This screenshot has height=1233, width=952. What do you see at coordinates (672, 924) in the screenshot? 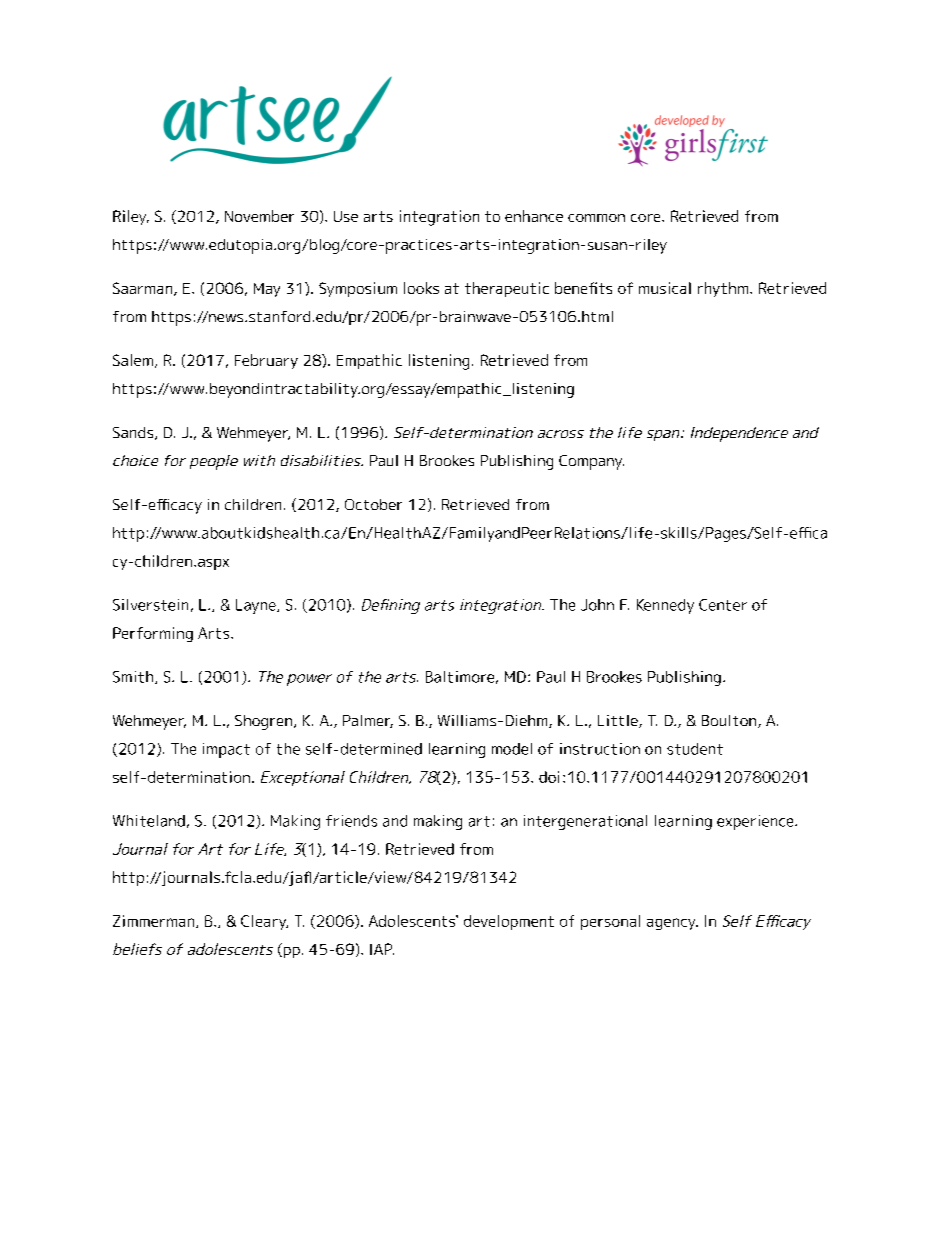
I see `agency` at bounding box center [672, 924].
